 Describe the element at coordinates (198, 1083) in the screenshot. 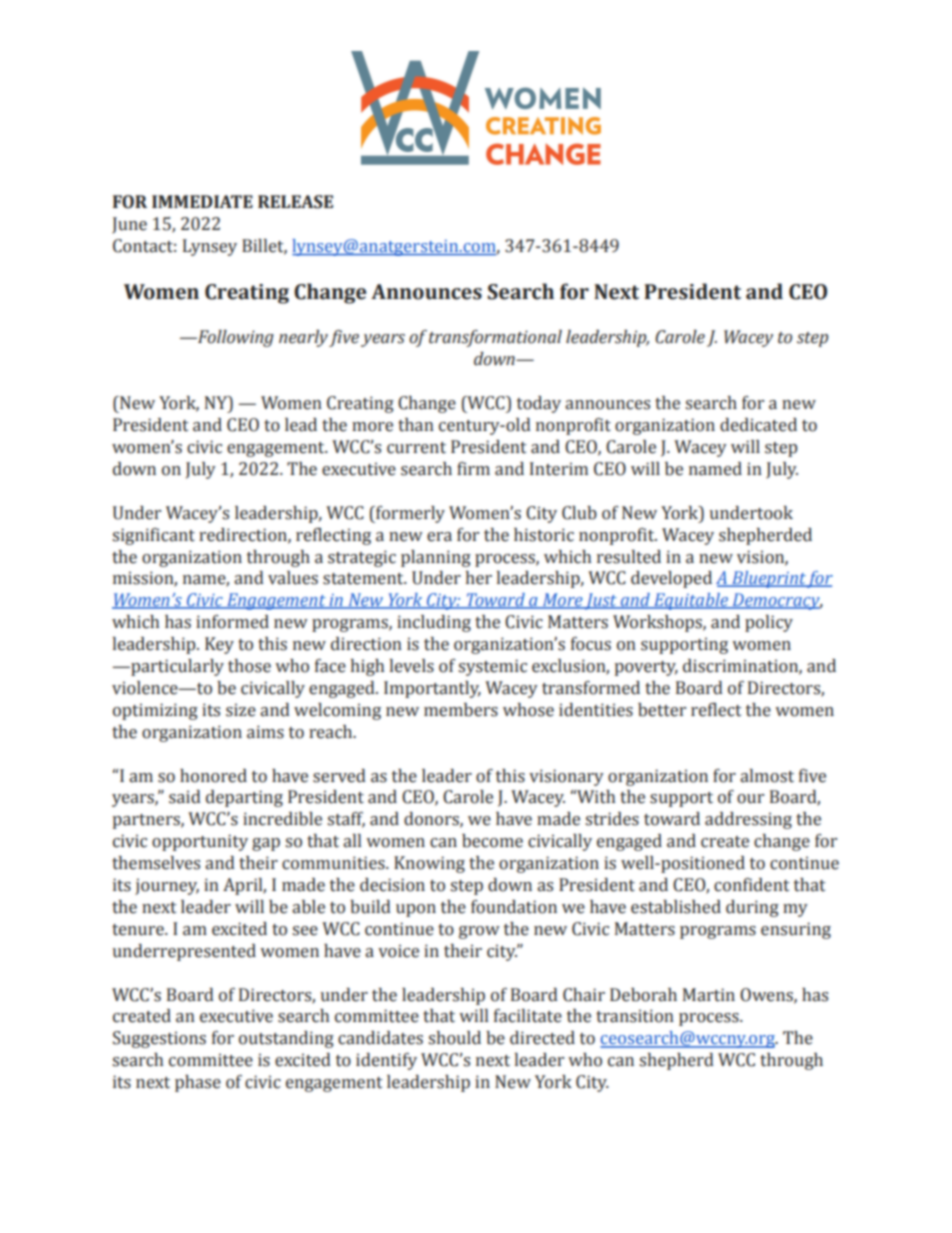

I see `phase` at that location.
